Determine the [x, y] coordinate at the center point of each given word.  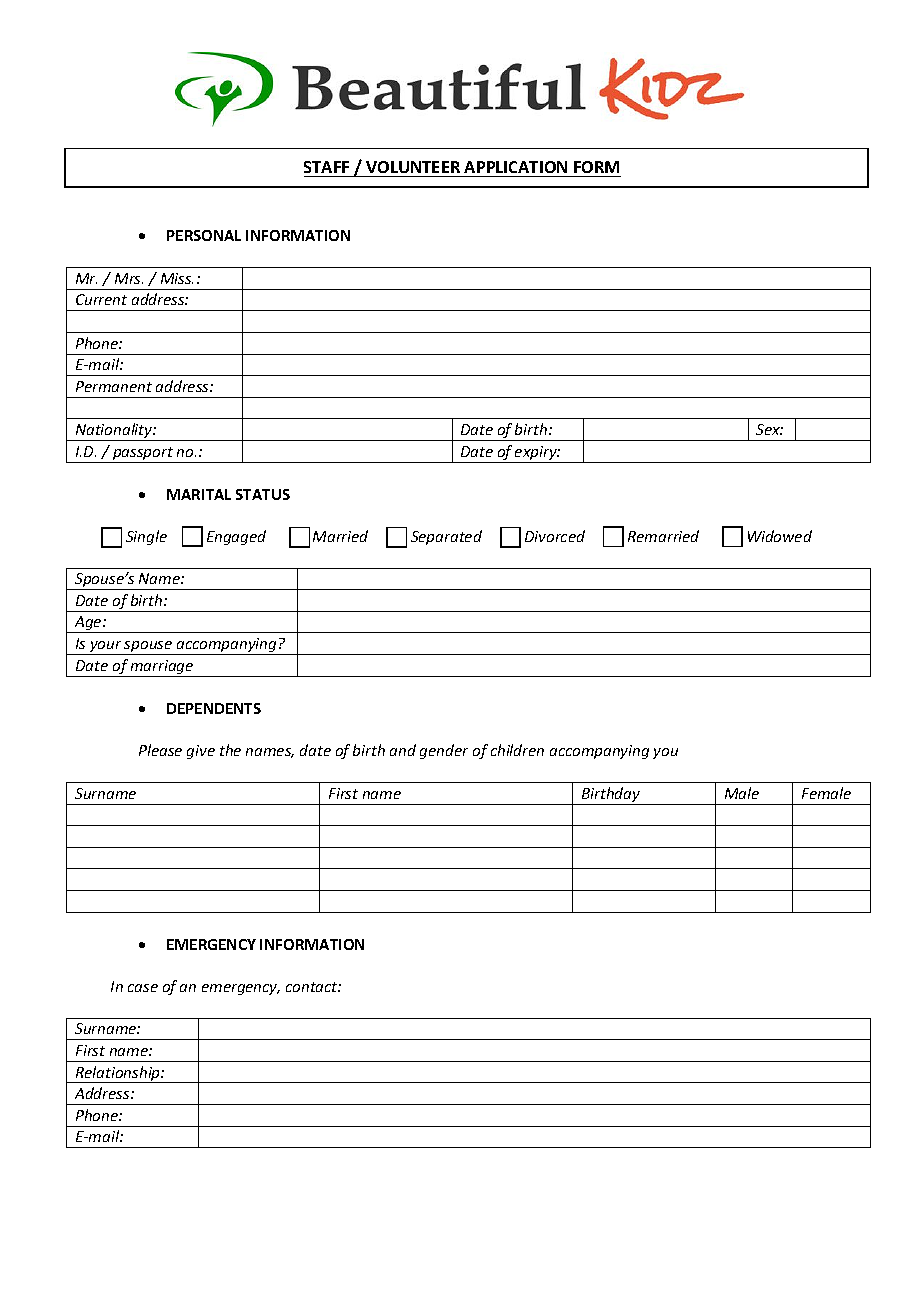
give [201, 752]
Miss [177, 278]
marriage [162, 668]
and [403, 750]
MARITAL [199, 494]
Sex [769, 429]
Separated [446, 537]
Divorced [555, 536]
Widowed [780, 536]
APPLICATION [515, 167]
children [517, 750]
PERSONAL [204, 235]
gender [444, 751]
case [143, 988]
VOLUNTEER [413, 167]
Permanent [114, 386]
